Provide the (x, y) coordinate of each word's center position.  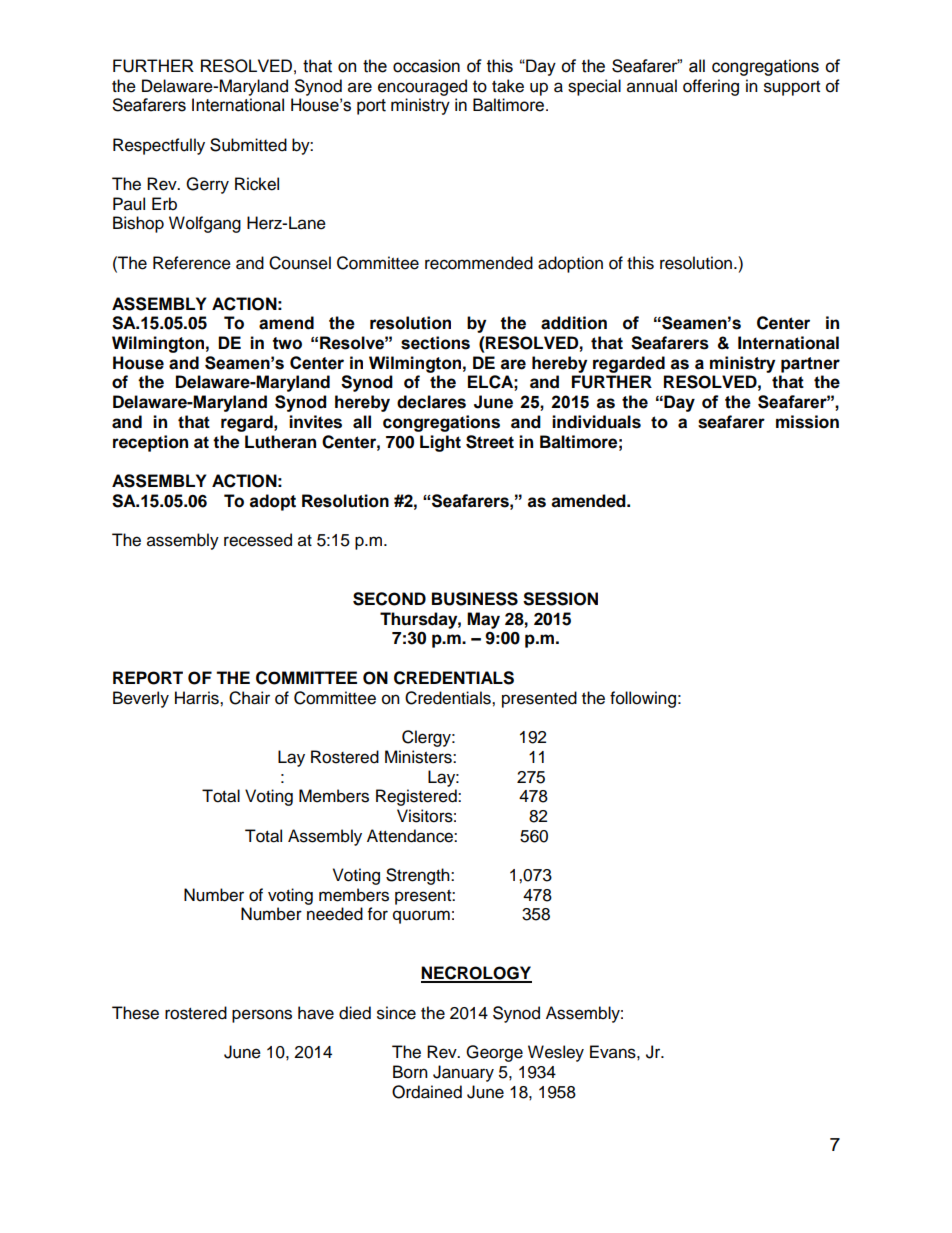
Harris (198, 698)
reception (150, 443)
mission (807, 422)
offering (711, 87)
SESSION (560, 599)
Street (490, 442)
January (463, 1073)
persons (262, 1016)
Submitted (248, 145)
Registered (417, 797)
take (508, 86)
